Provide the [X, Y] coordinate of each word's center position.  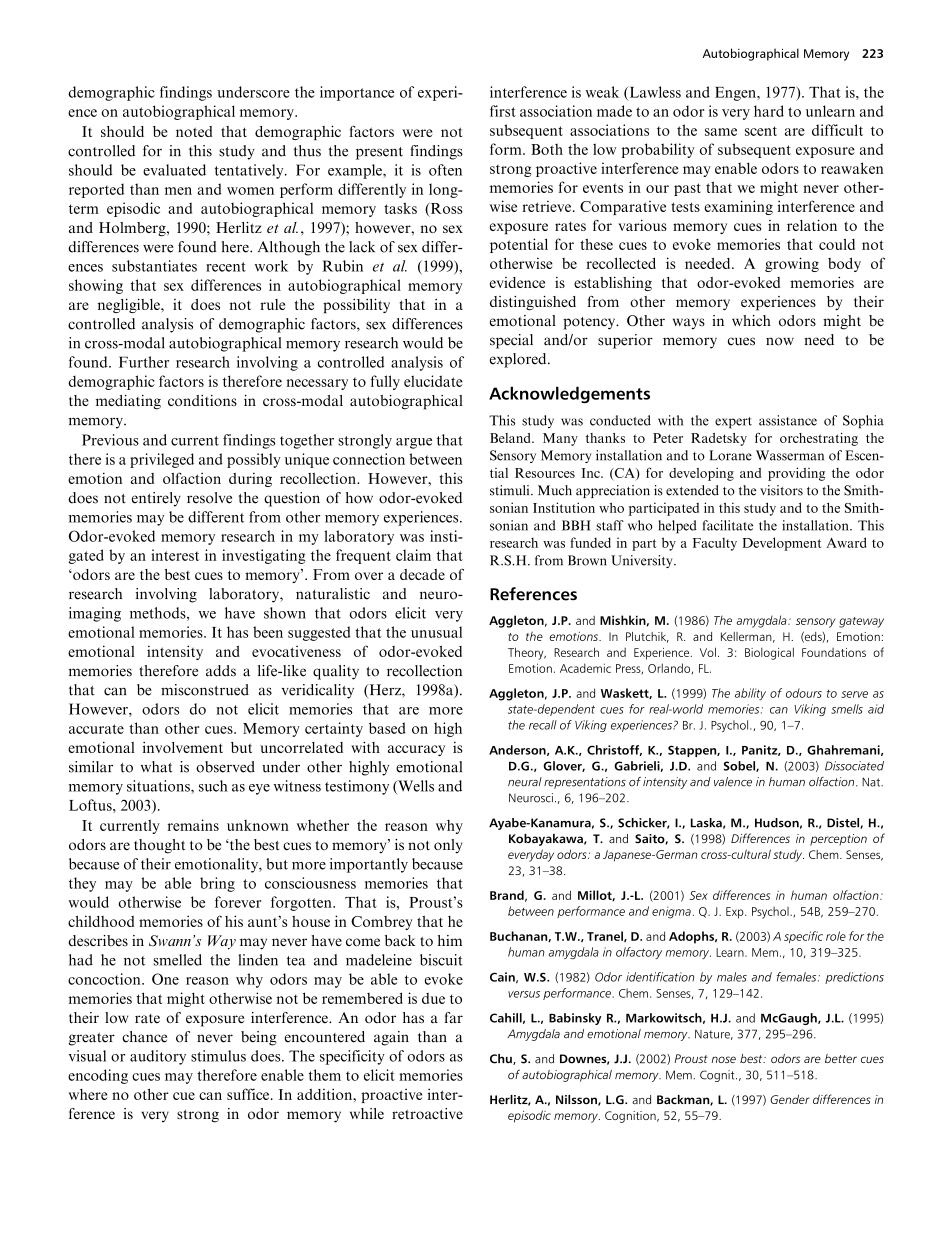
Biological [769, 653]
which [751, 320]
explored [519, 360]
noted [194, 131]
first [503, 111]
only [448, 846]
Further [144, 362]
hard [769, 111]
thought [159, 846]
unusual [436, 632]
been [268, 632]
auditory [158, 1057]
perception [838, 840]
